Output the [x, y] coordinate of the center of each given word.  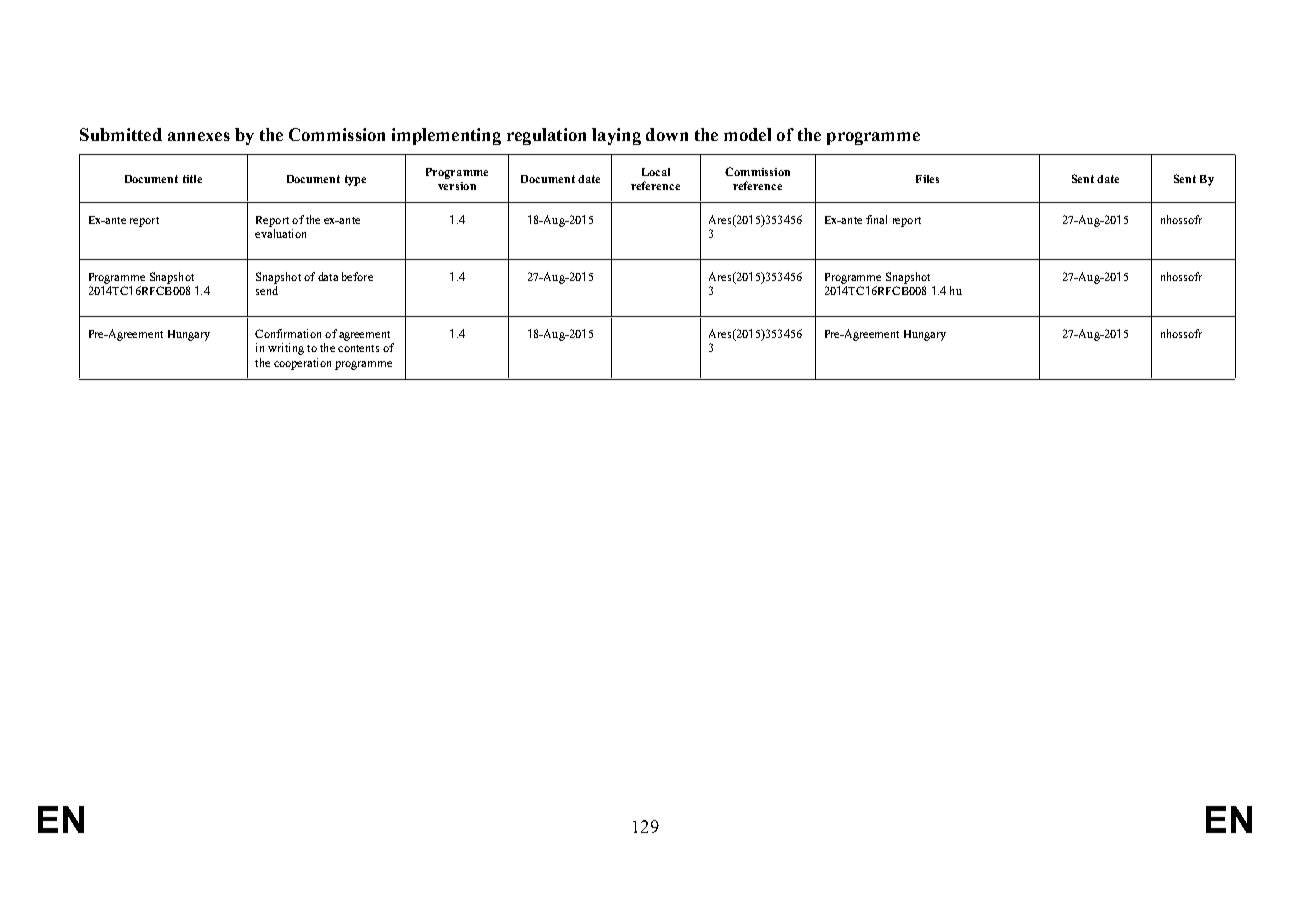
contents [358, 348]
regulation [546, 136]
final [876, 219]
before [357, 276]
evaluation [280, 233]
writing [286, 349]
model [747, 134]
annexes [199, 136]
